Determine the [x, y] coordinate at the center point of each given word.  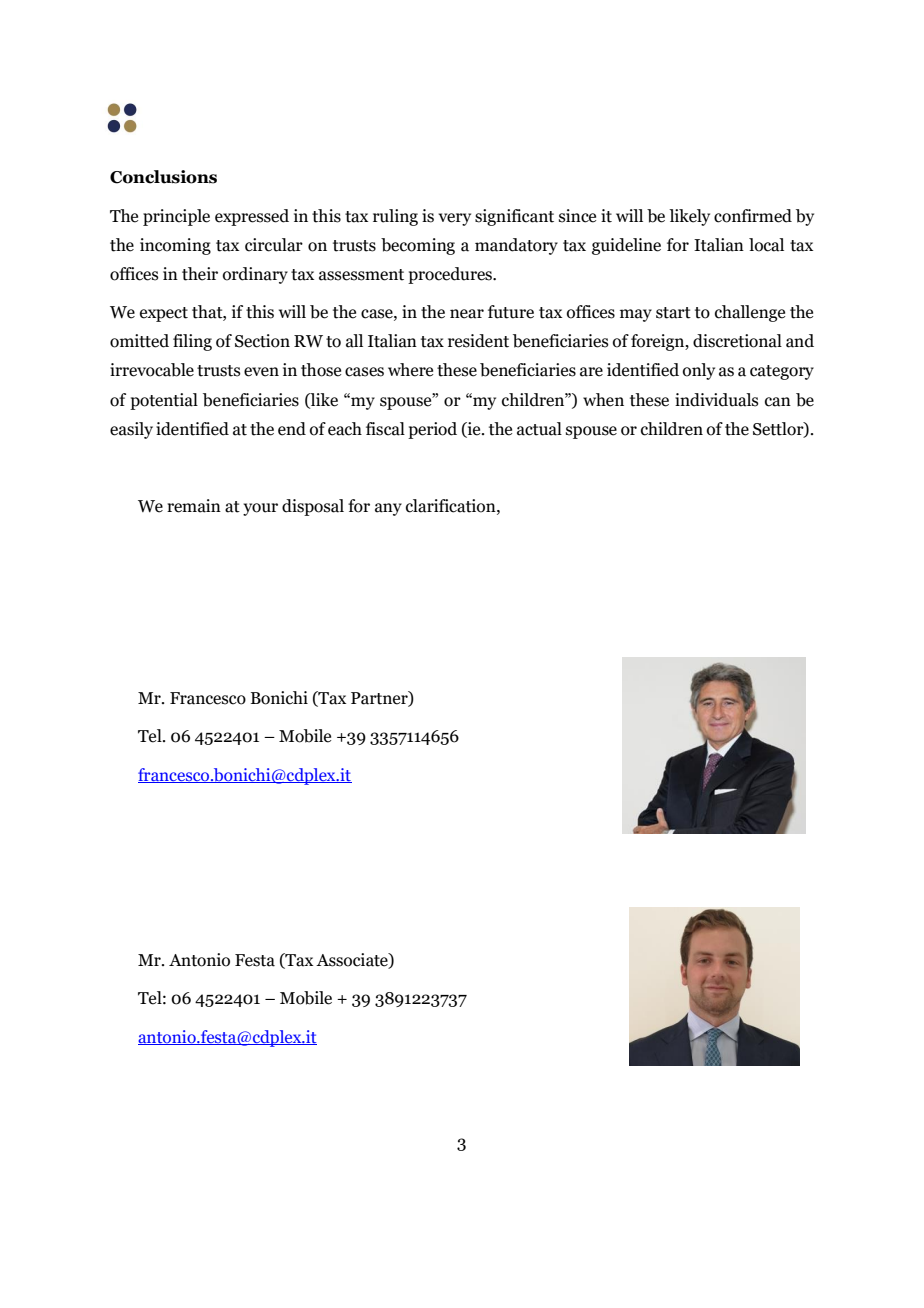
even [261, 372]
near [467, 314]
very [454, 219]
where [410, 370]
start [673, 313]
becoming [418, 246]
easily [131, 430]
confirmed [753, 216]
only [699, 371]
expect [164, 314]
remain [194, 506]
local [766, 245]
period [432, 430]
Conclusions [163, 177]
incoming [175, 246]
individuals [717, 400]
